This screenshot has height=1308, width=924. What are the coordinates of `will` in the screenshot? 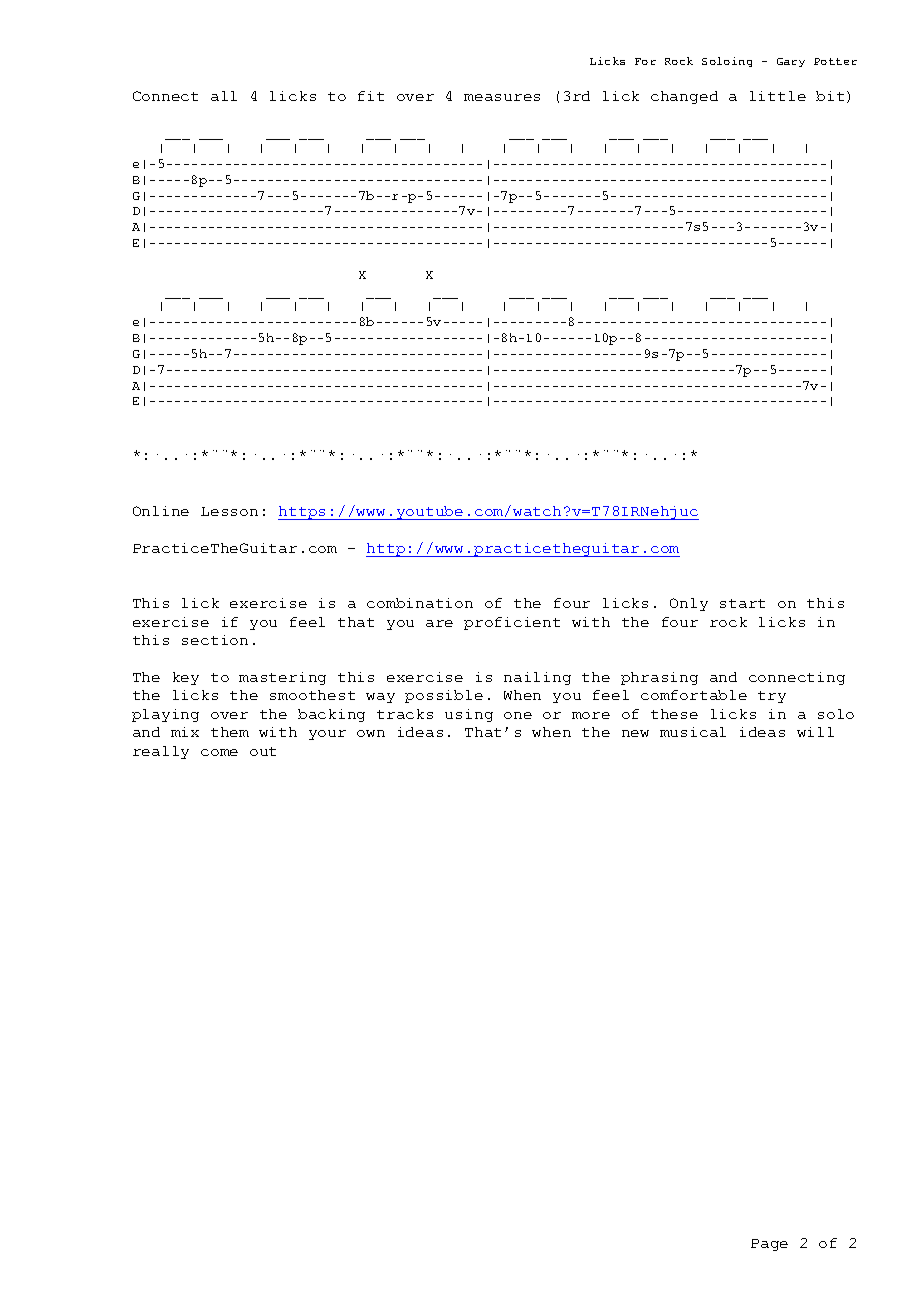 It's located at (815, 732).
